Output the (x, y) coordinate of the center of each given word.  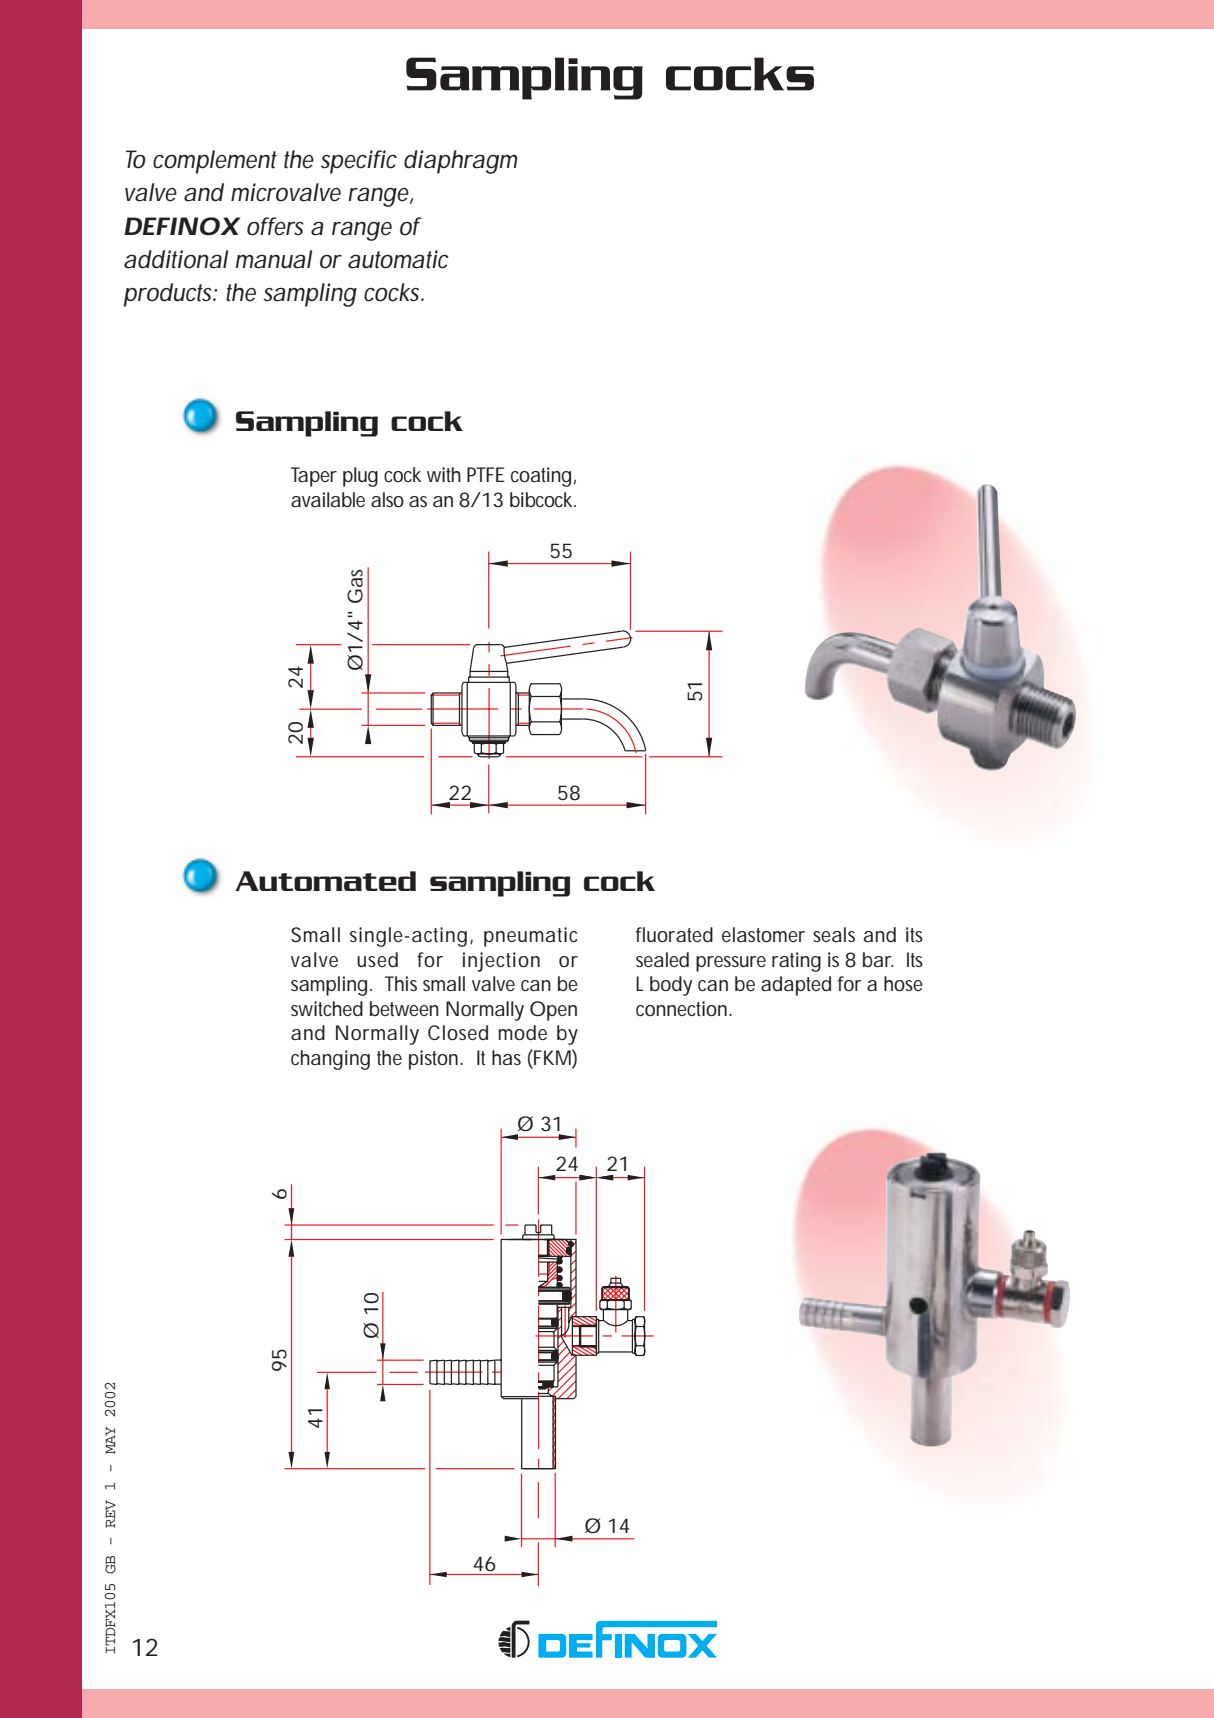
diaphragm (461, 162)
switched (327, 1008)
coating (541, 477)
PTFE (486, 474)
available (328, 499)
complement (215, 162)
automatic (398, 259)
